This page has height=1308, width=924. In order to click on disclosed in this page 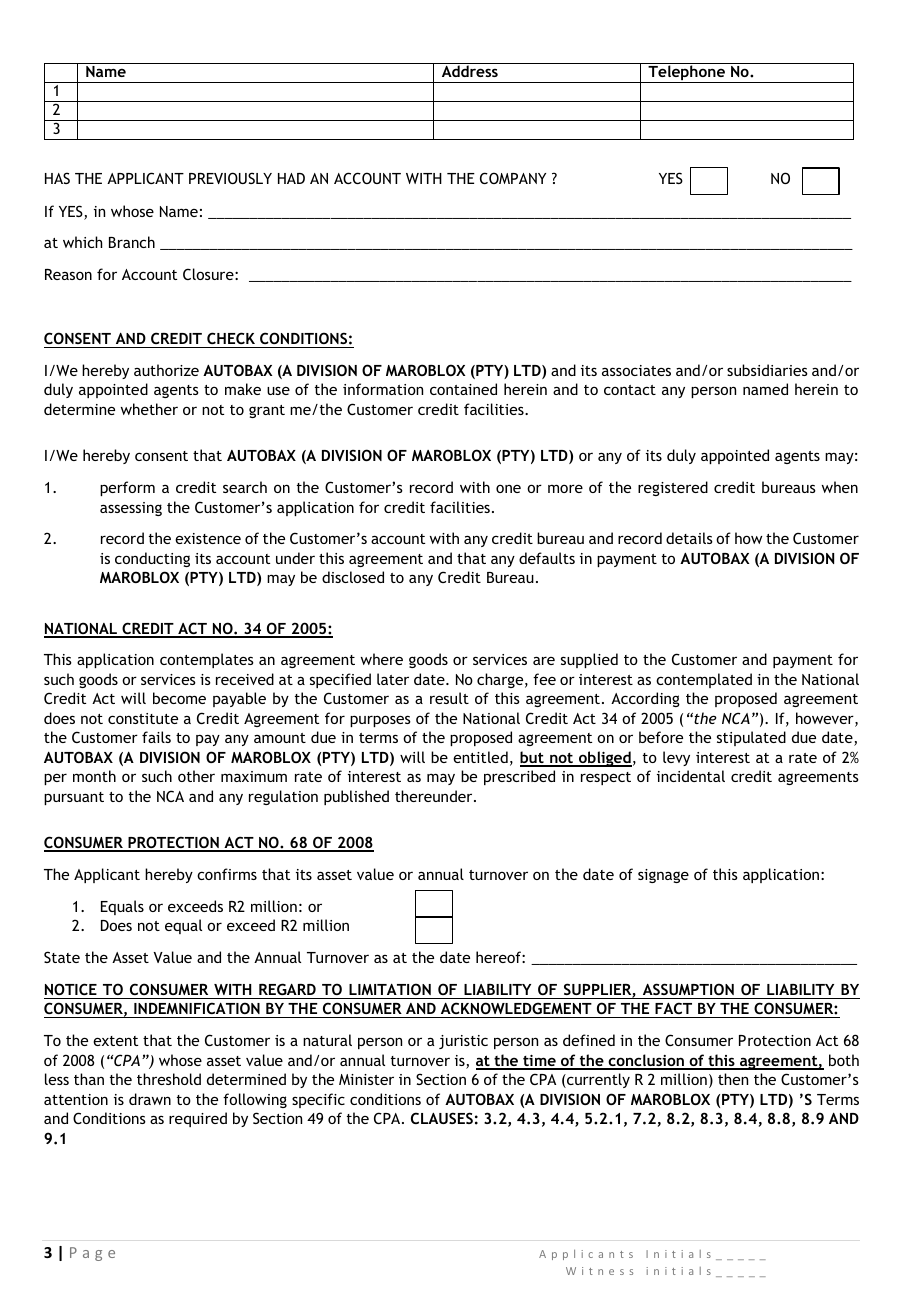, I will do `click(353, 577)`.
